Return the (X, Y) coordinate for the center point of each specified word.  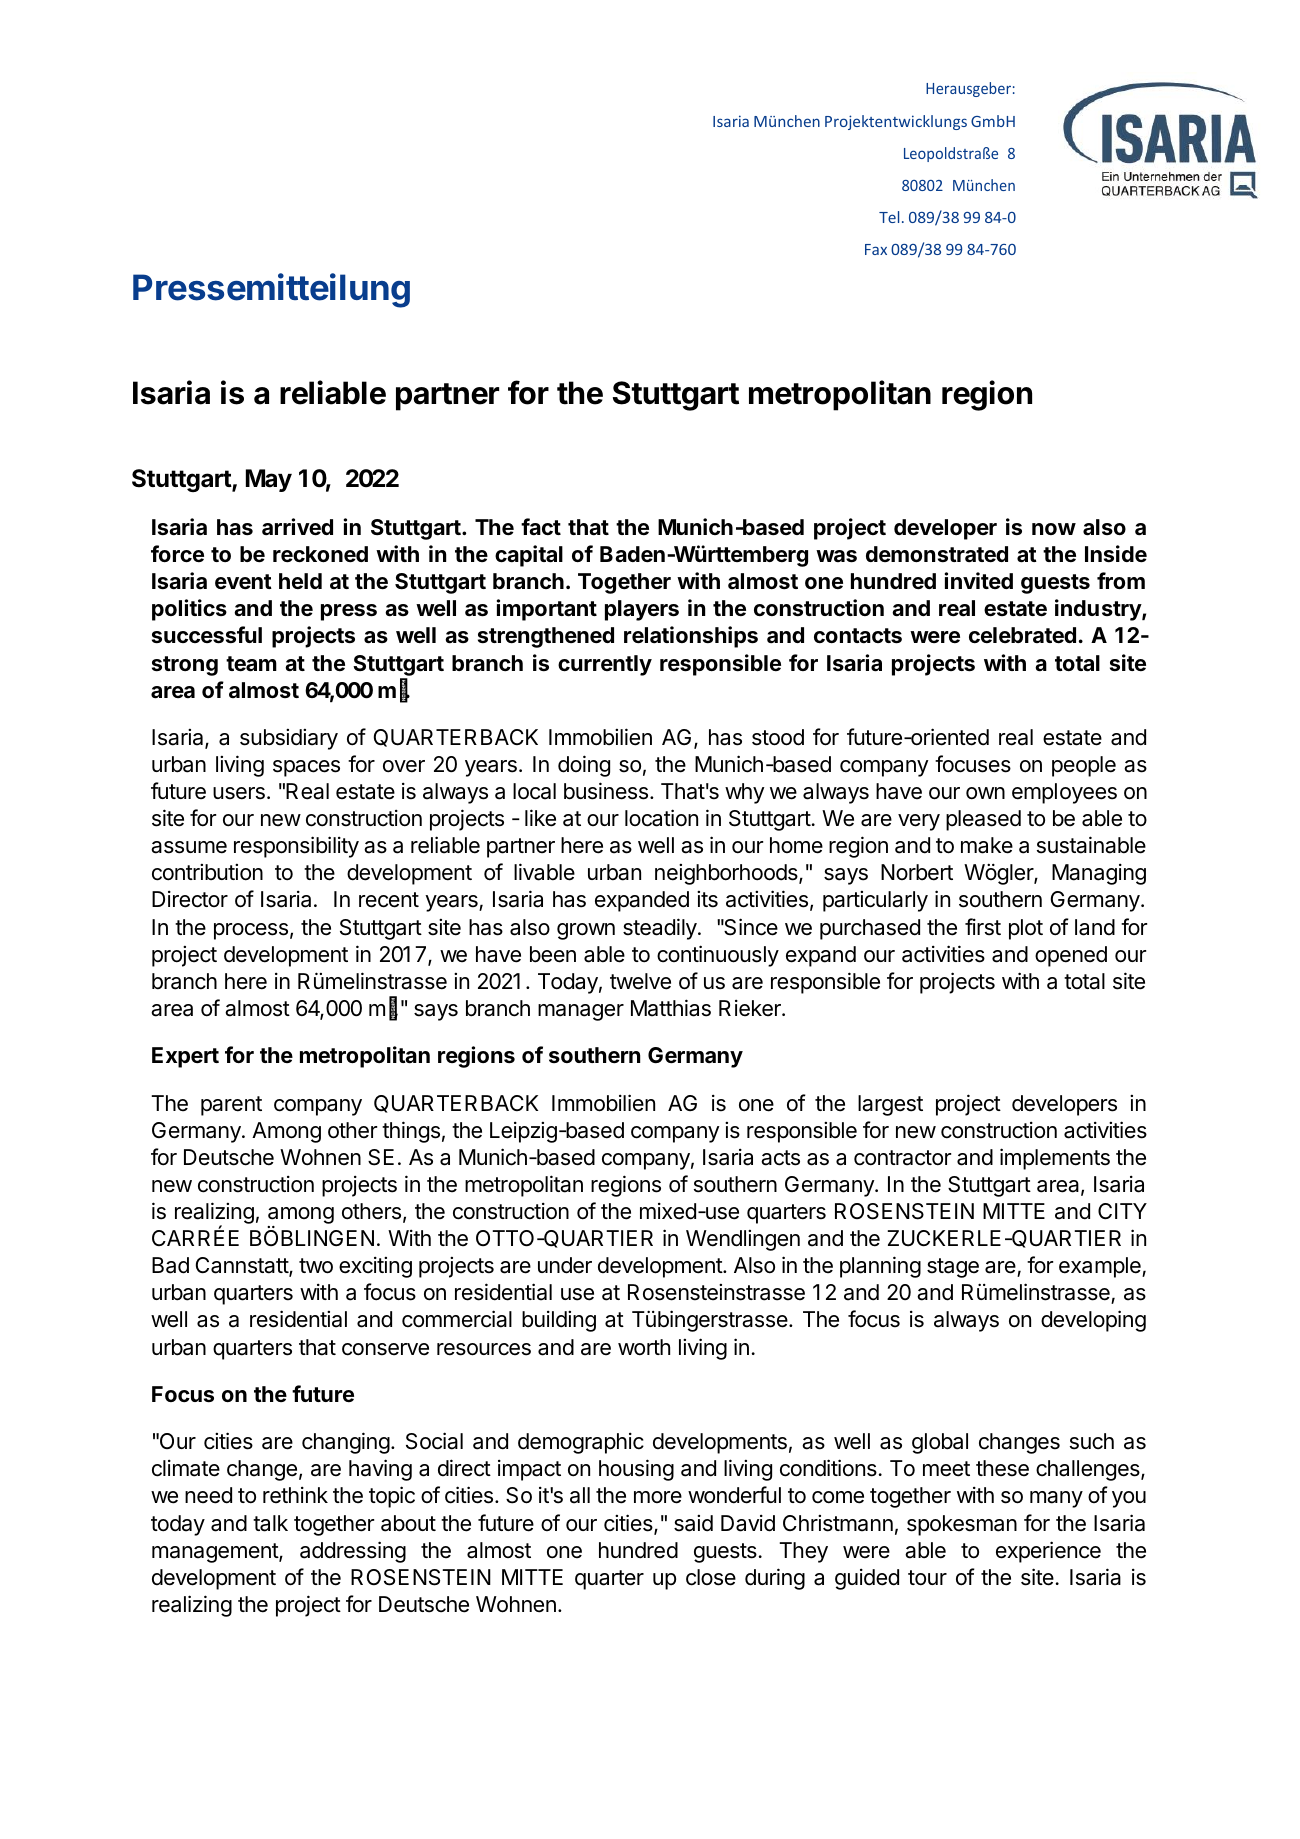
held (300, 581)
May (269, 480)
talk (270, 1523)
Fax (876, 249)
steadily (661, 929)
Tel (889, 217)
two (316, 1266)
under (565, 1265)
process (251, 931)
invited (979, 580)
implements (1055, 1159)
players (642, 610)
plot (1026, 929)
